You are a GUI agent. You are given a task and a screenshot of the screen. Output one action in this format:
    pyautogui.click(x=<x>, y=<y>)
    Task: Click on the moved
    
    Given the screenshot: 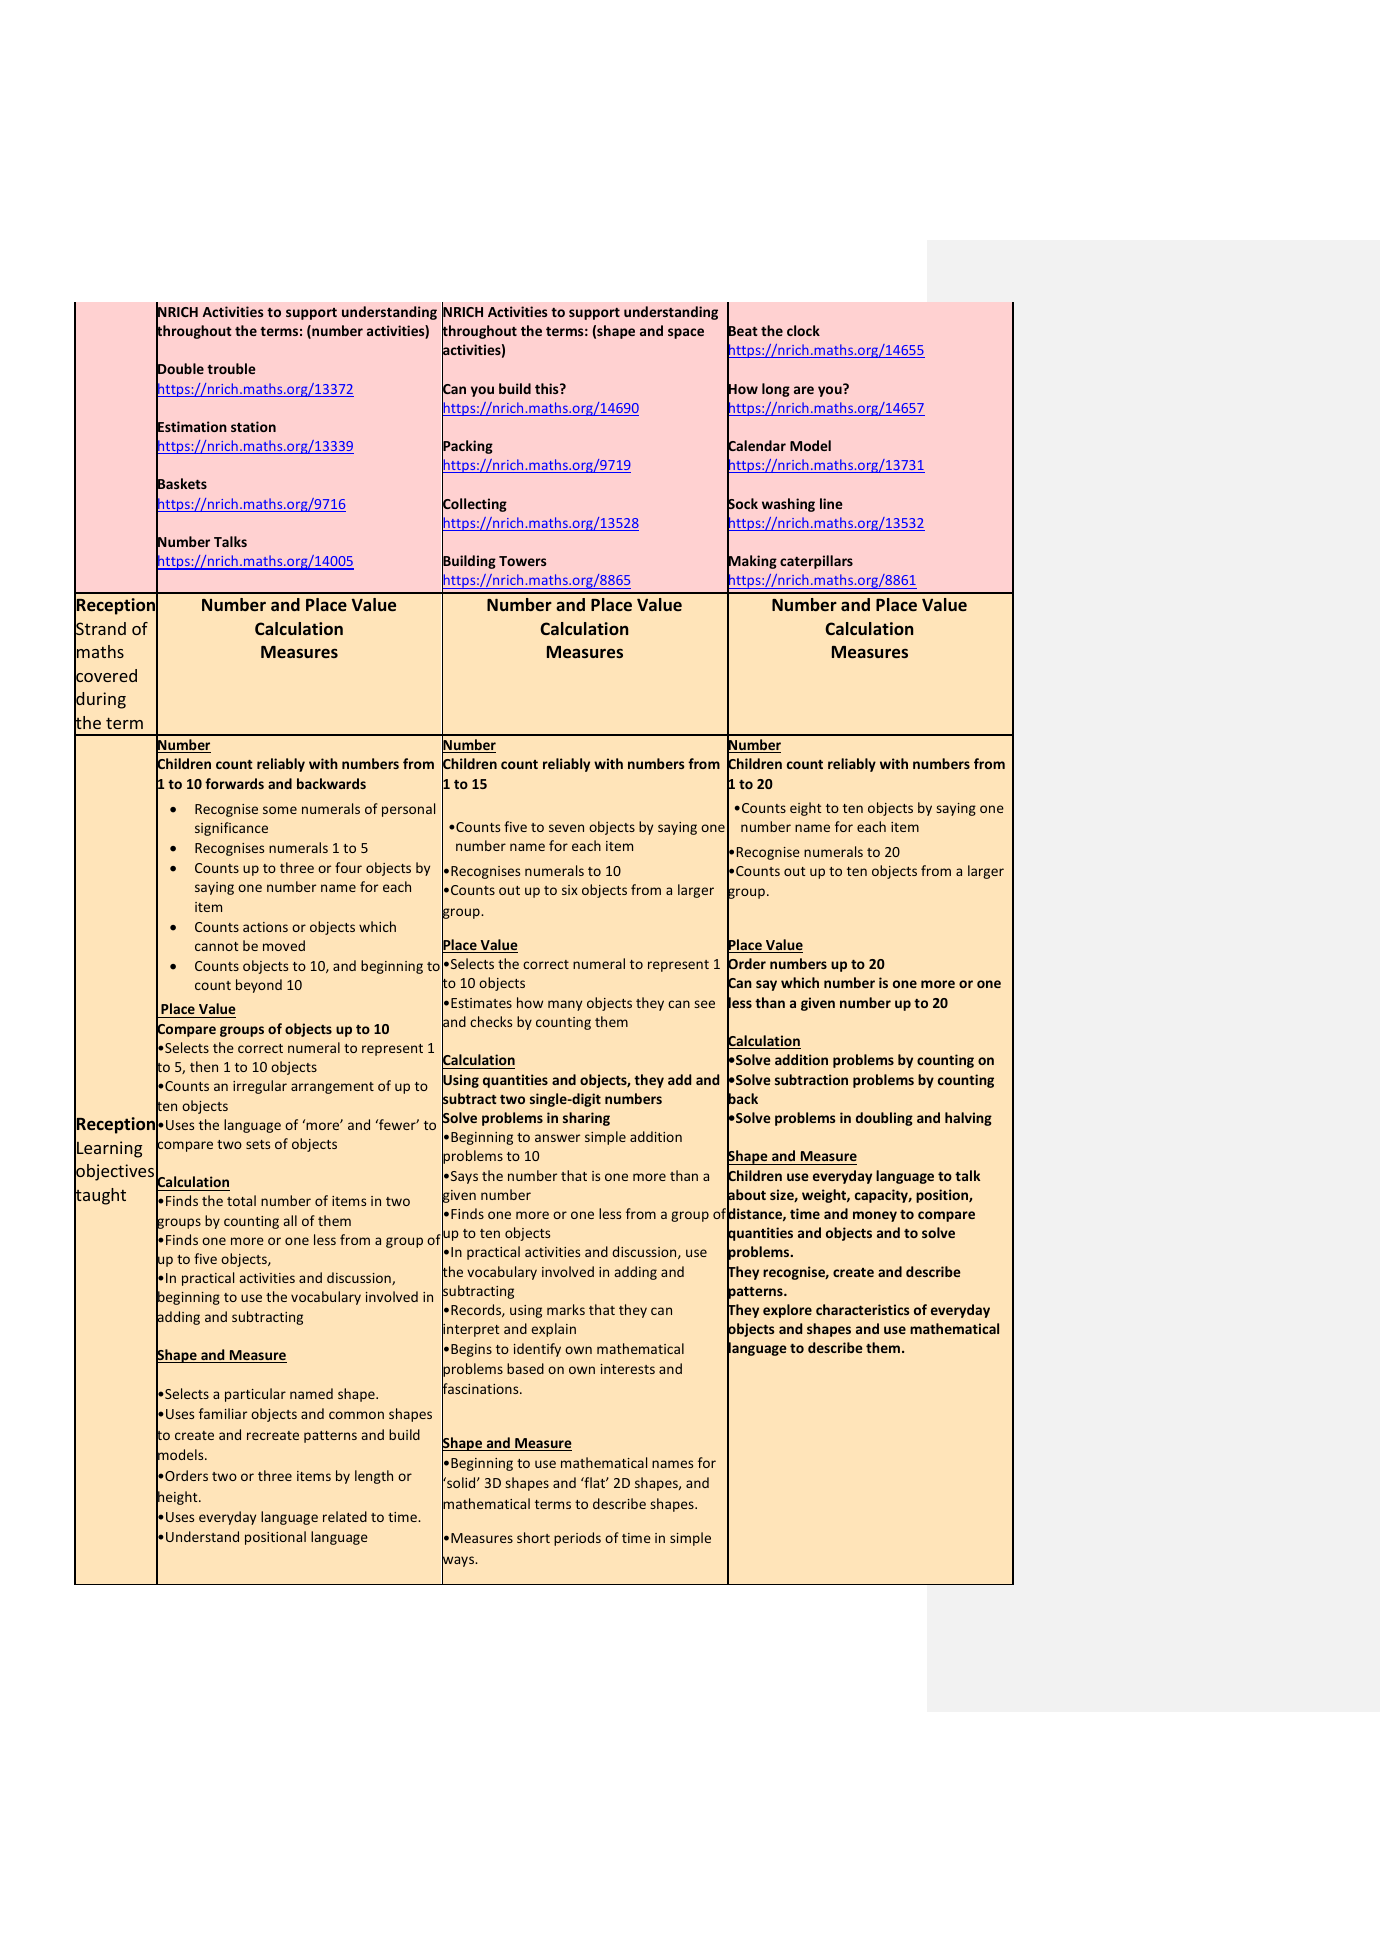 What is the action you would take?
    pyautogui.click(x=284, y=945)
